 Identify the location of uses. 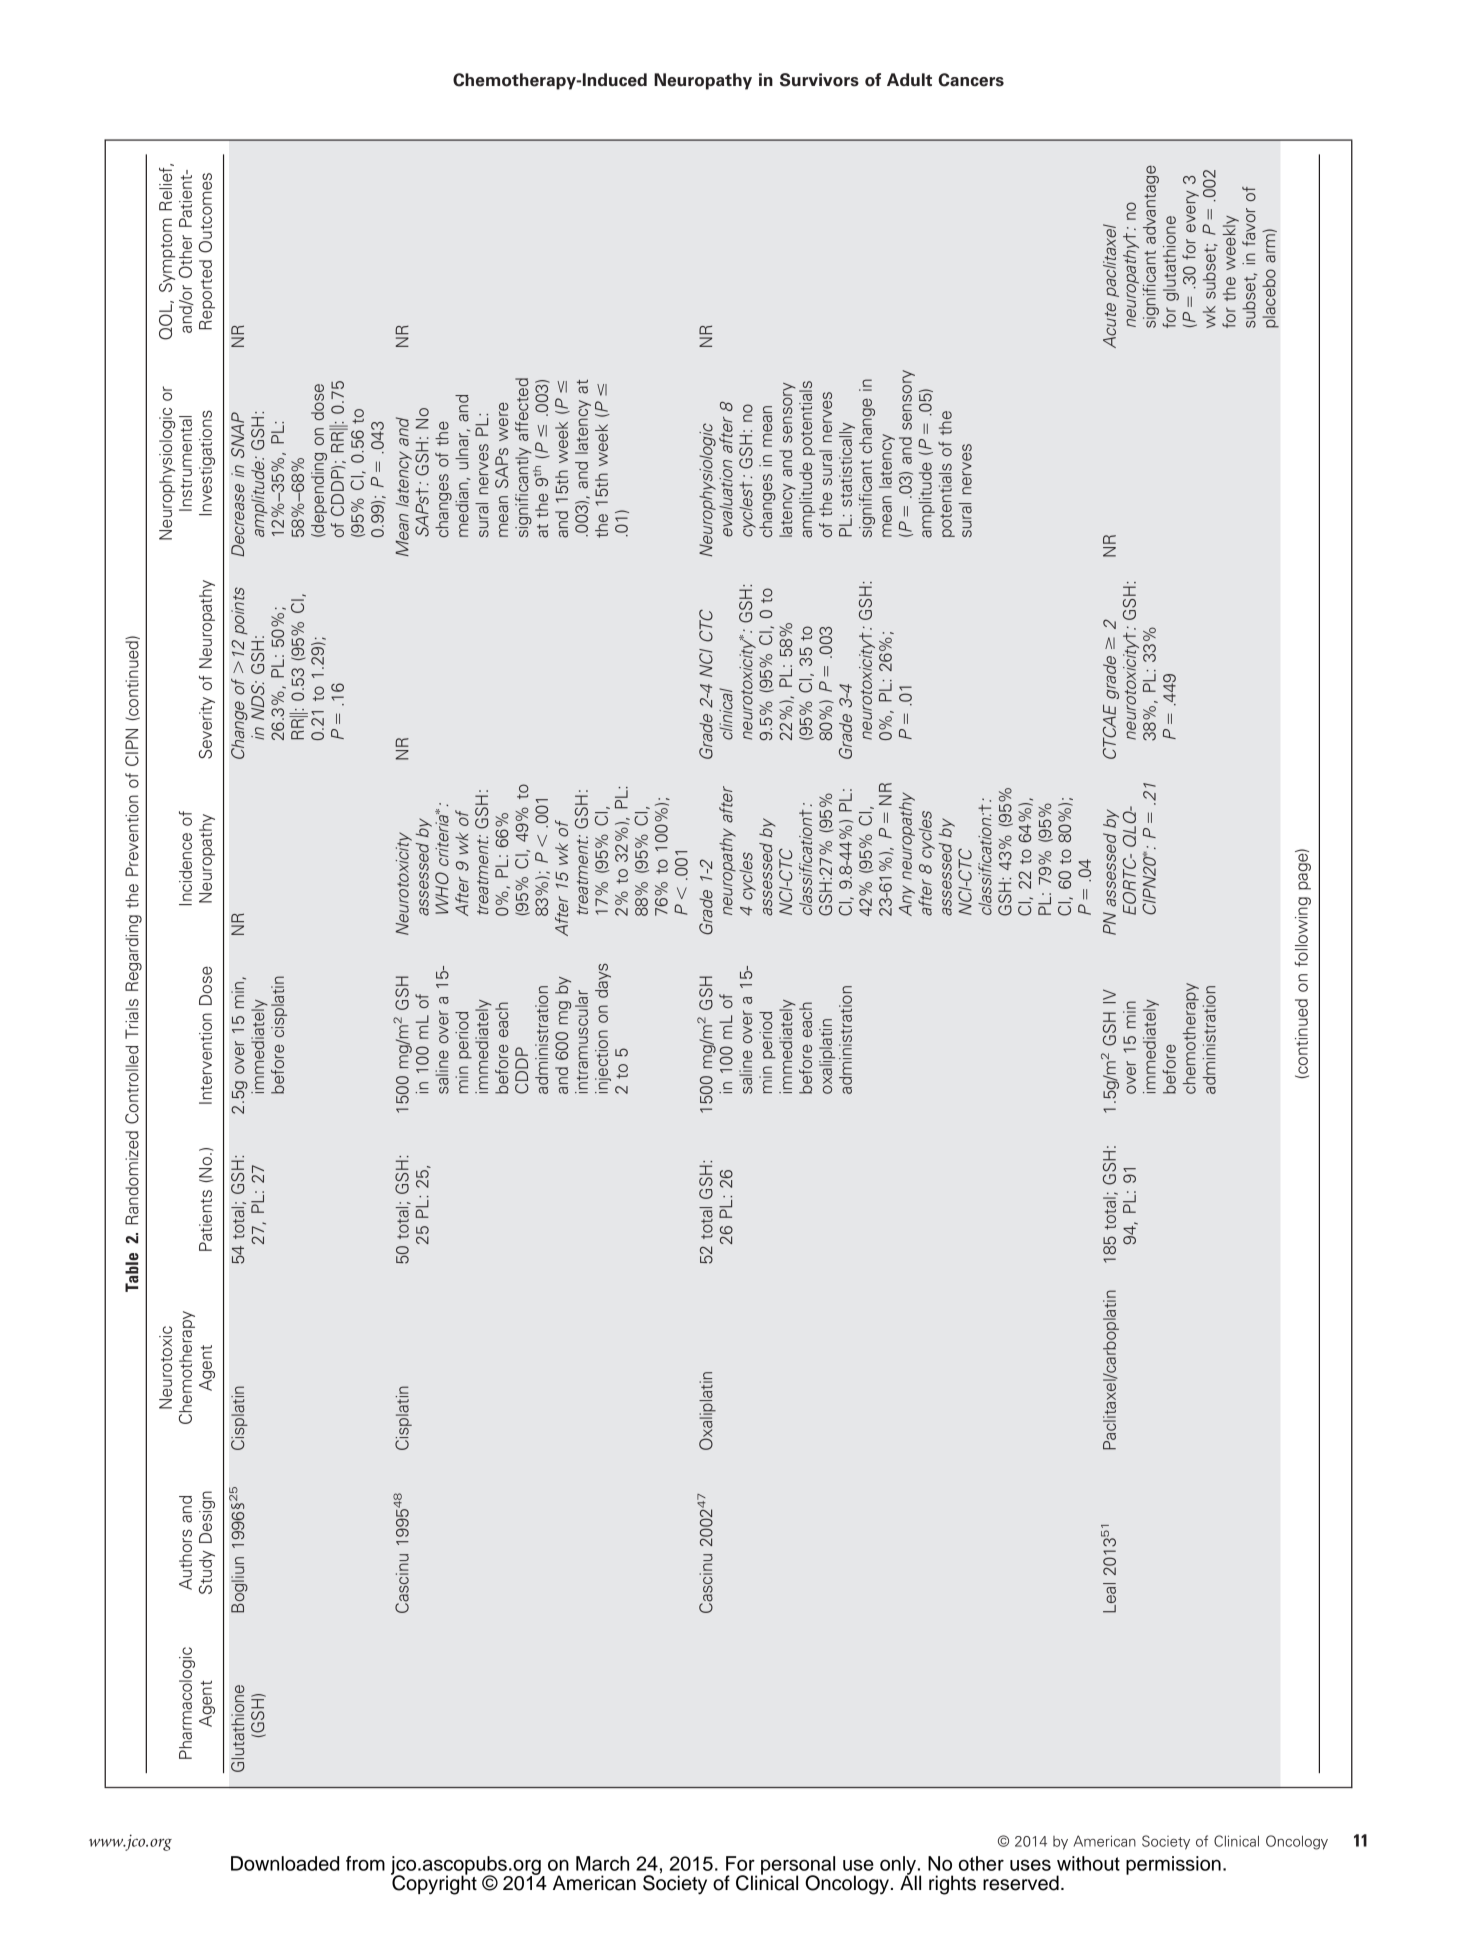
(1030, 1865).
